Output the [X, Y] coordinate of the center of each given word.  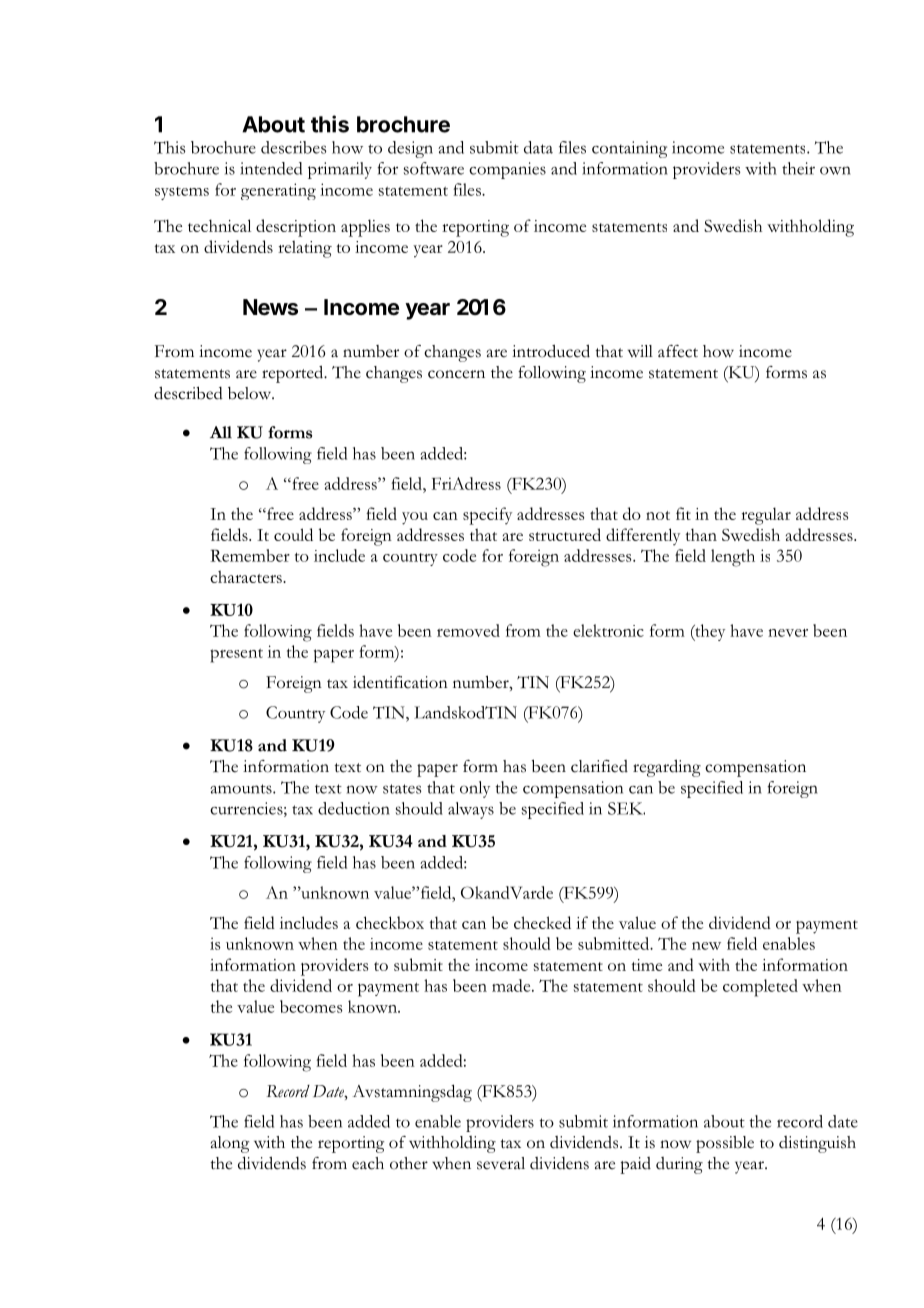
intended [271, 168]
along [230, 1144]
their [798, 168]
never [788, 633]
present [236, 656]
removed [468, 630]
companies [507, 170]
